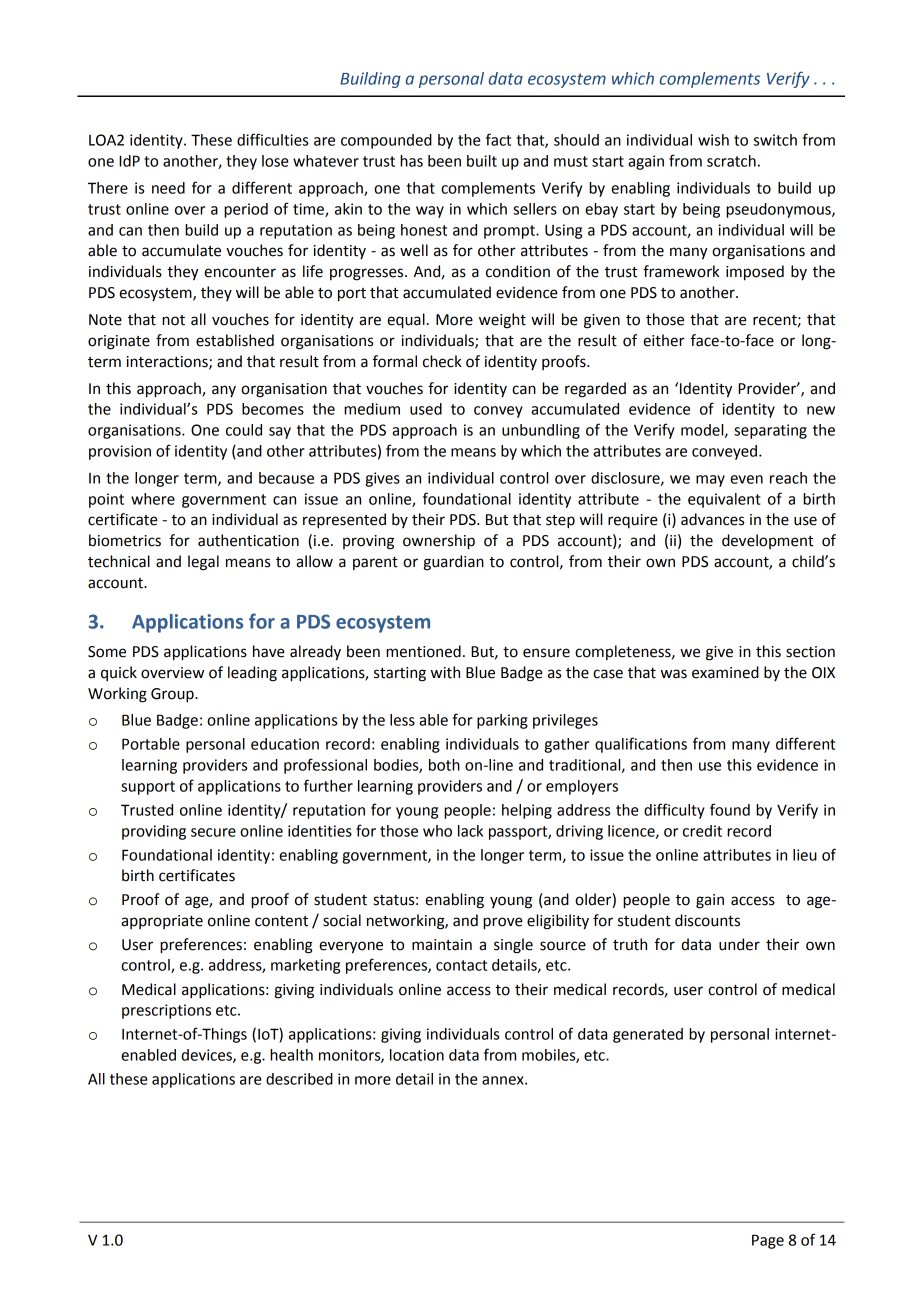 The width and height of the document is (924, 1308). Describe the element at coordinates (731, 161) in the document. I see `scratch` at that location.
